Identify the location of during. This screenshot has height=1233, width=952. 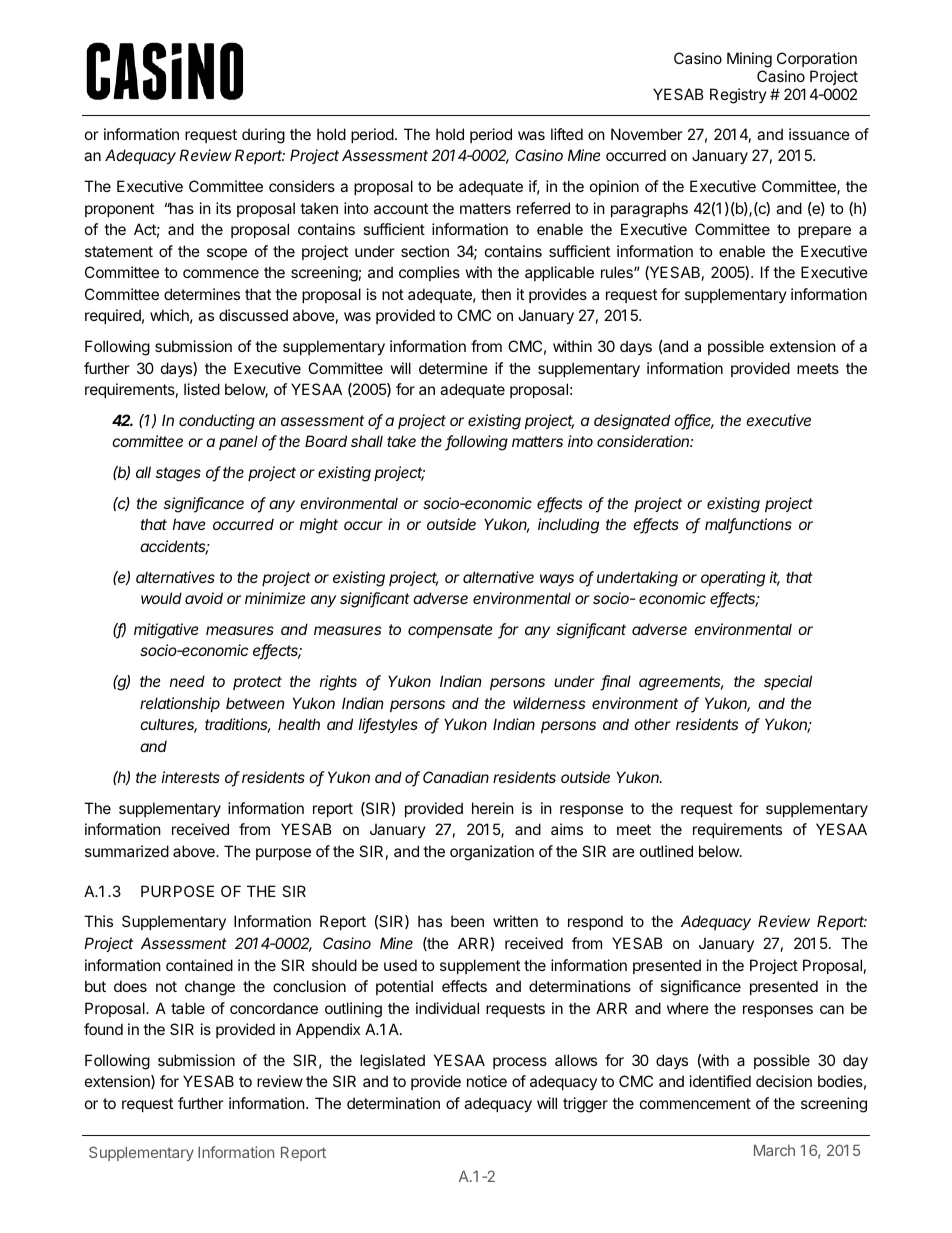
(263, 136).
